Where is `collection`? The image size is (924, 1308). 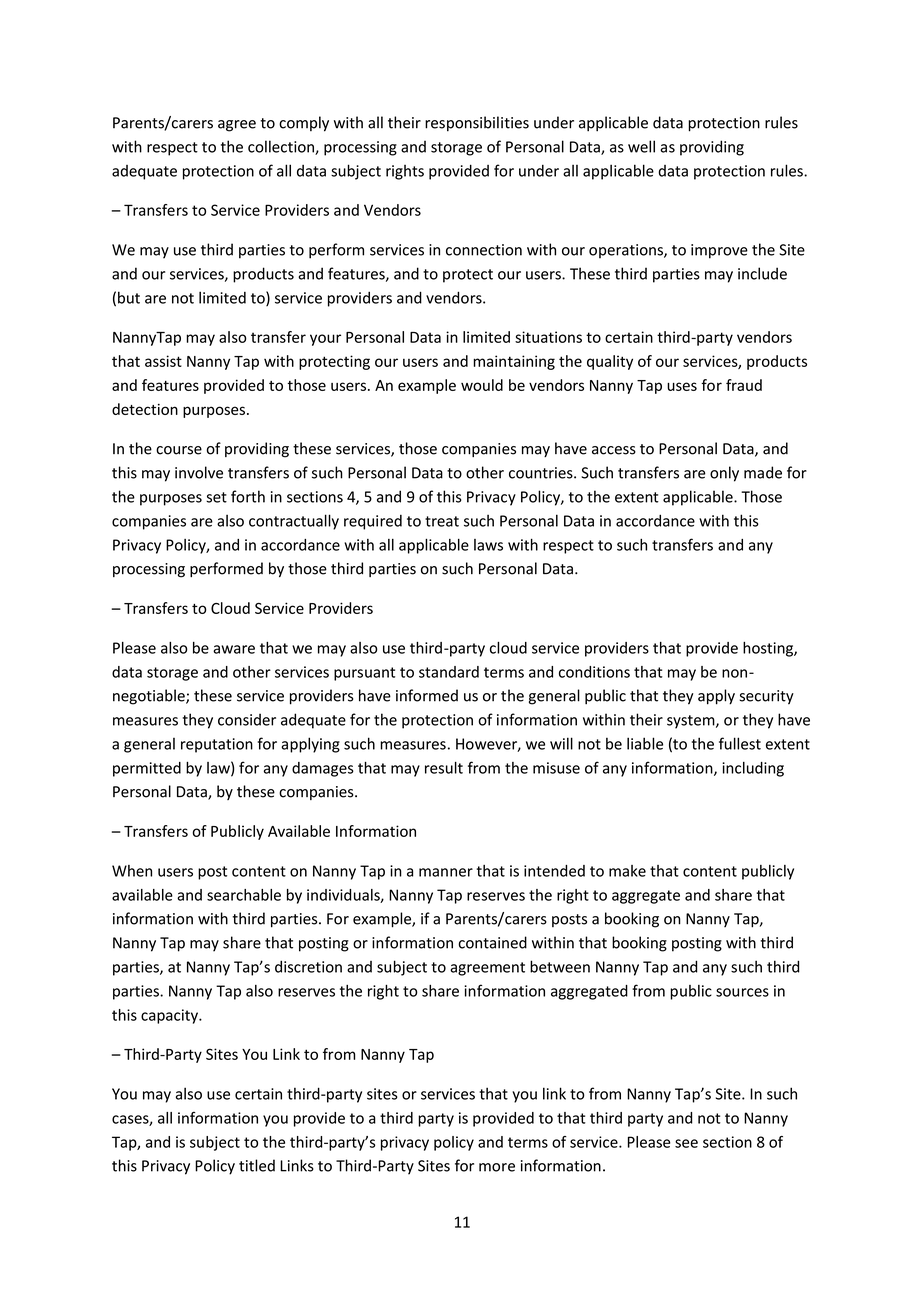 collection is located at coordinates (282, 147).
